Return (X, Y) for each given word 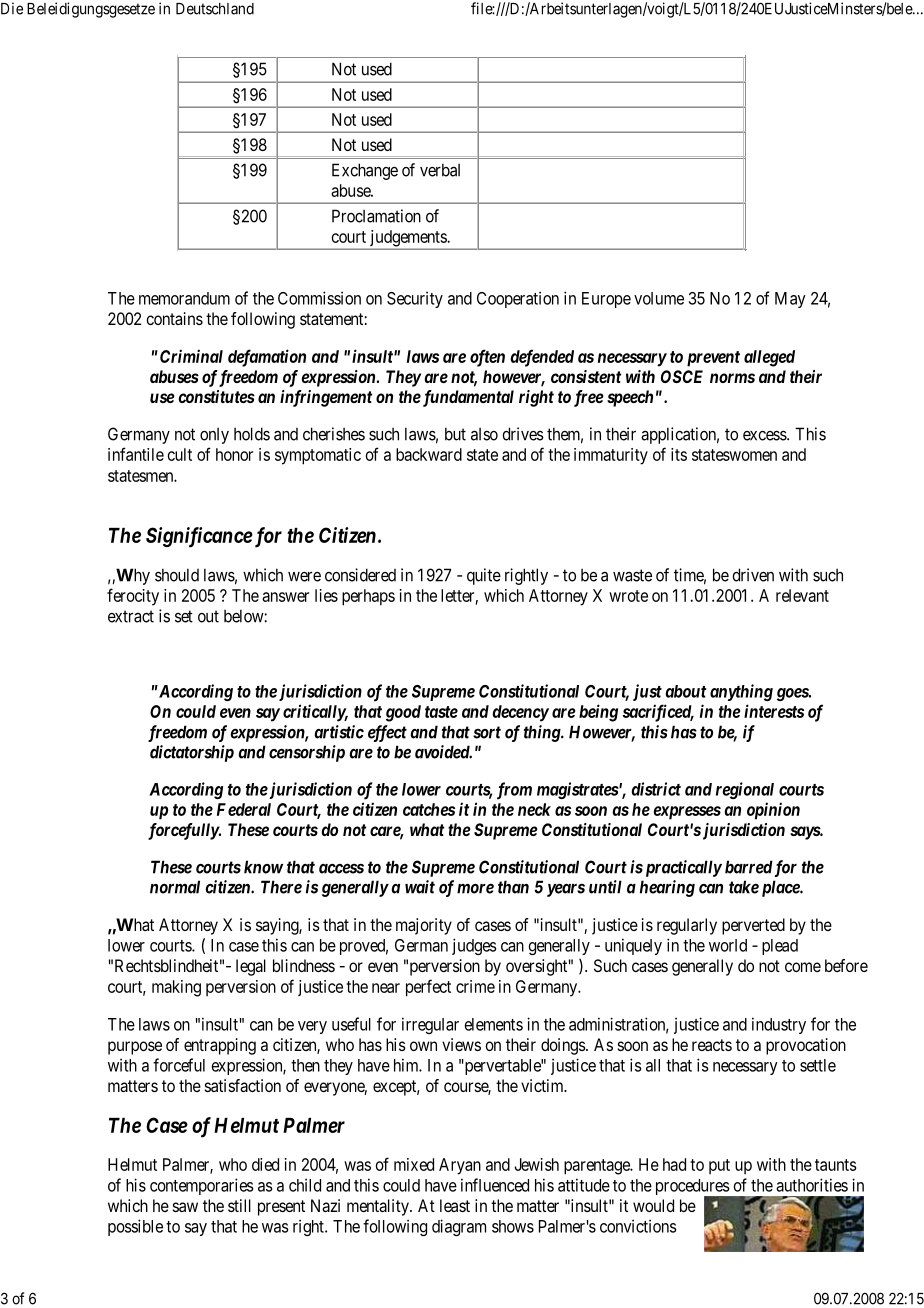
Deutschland (215, 9)
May (790, 300)
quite (484, 576)
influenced (495, 1185)
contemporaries (202, 1186)
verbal (440, 170)
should (177, 575)
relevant (802, 595)
